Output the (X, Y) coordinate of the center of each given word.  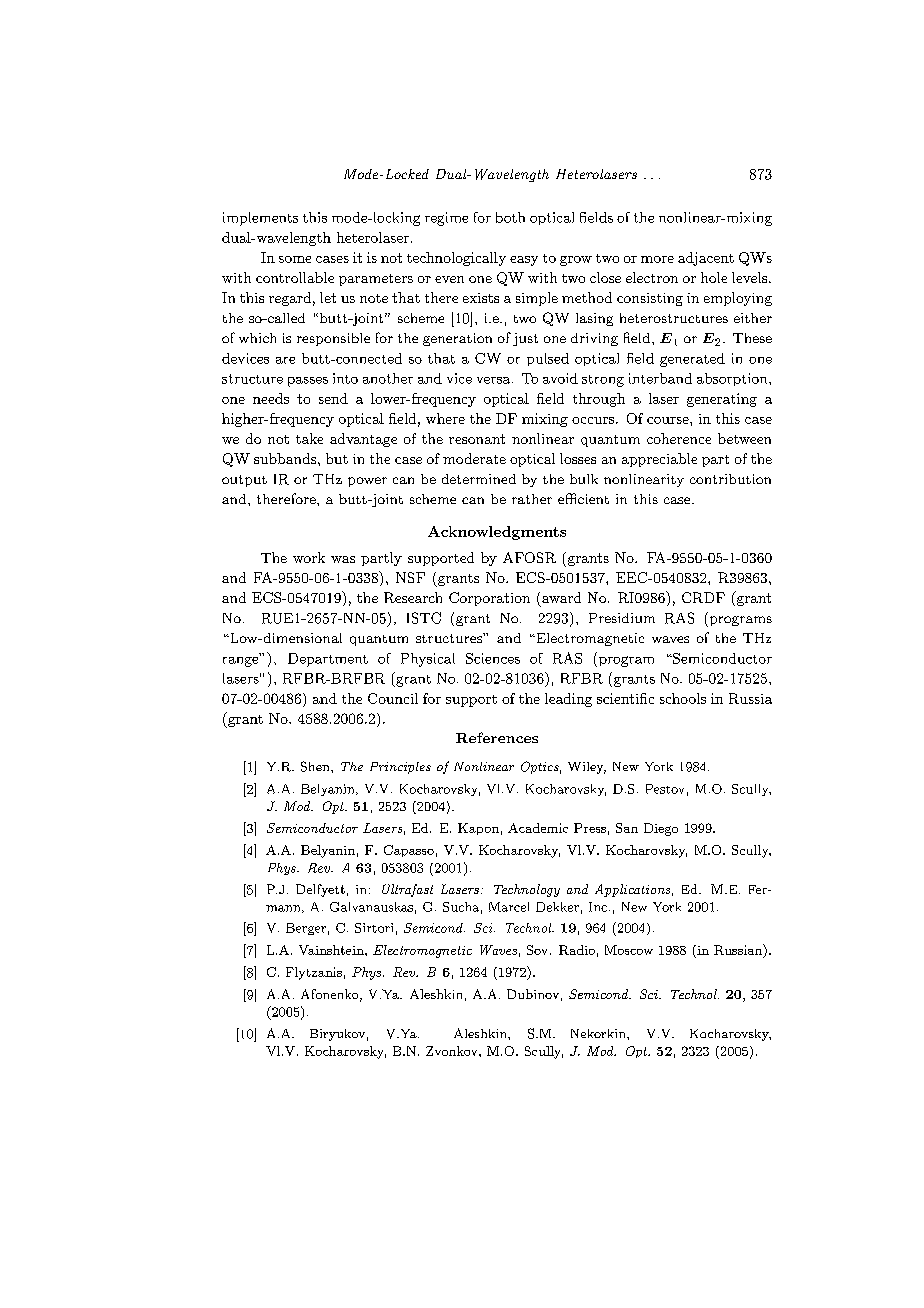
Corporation (489, 599)
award (561, 597)
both (510, 217)
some (295, 259)
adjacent (706, 259)
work (309, 557)
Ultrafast (407, 890)
